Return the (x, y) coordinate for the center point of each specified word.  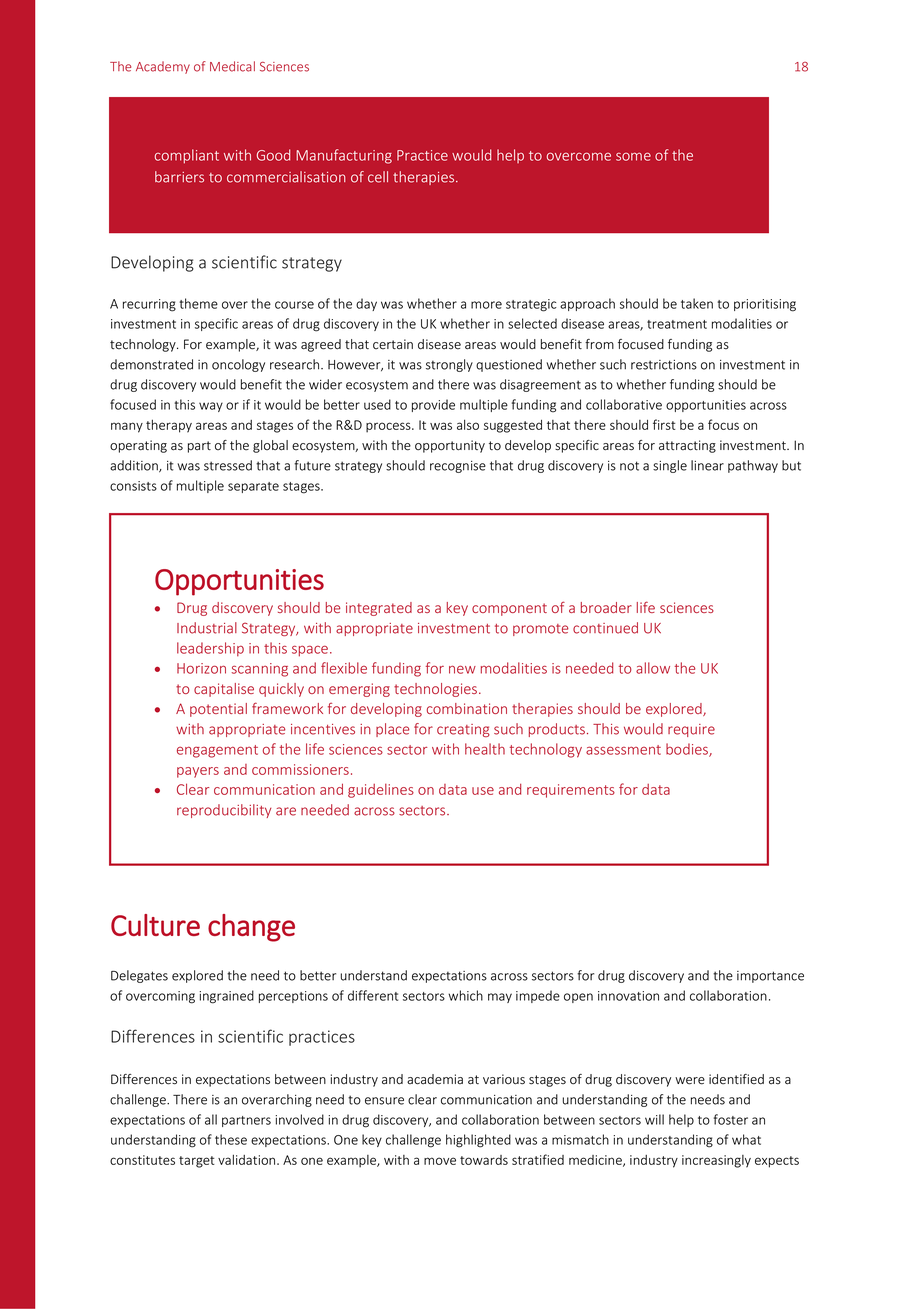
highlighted (478, 1141)
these (231, 1139)
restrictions (664, 365)
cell (378, 177)
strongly (449, 365)
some (633, 156)
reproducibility (224, 811)
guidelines (381, 791)
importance (770, 977)
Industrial (207, 628)
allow (653, 668)
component (509, 609)
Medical (232, 66)
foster (731, 1119)
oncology (238, 365)
